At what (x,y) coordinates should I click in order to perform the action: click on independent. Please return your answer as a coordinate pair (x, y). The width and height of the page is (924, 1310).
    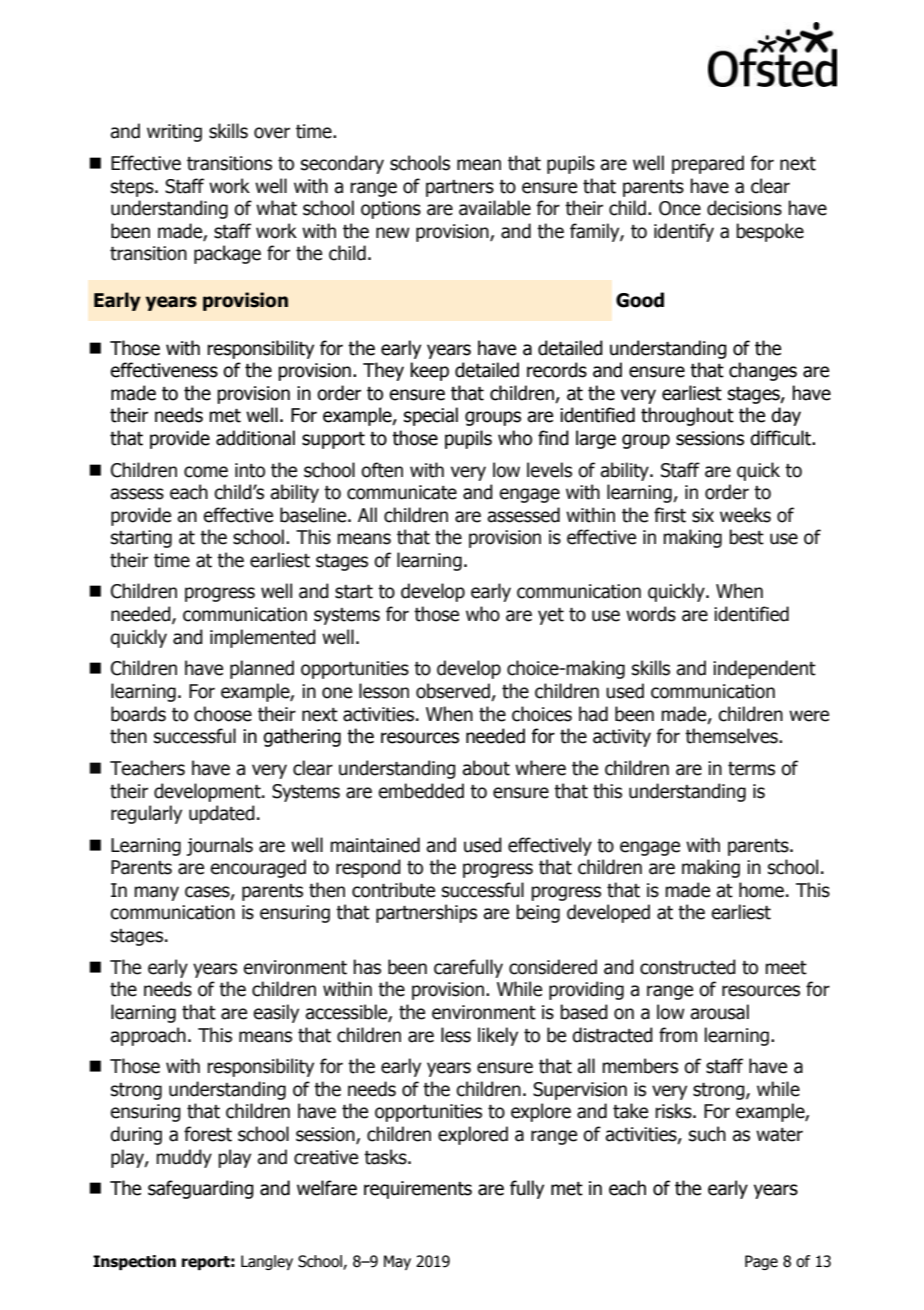
    Looking at the image, I should click on (764, 669).
